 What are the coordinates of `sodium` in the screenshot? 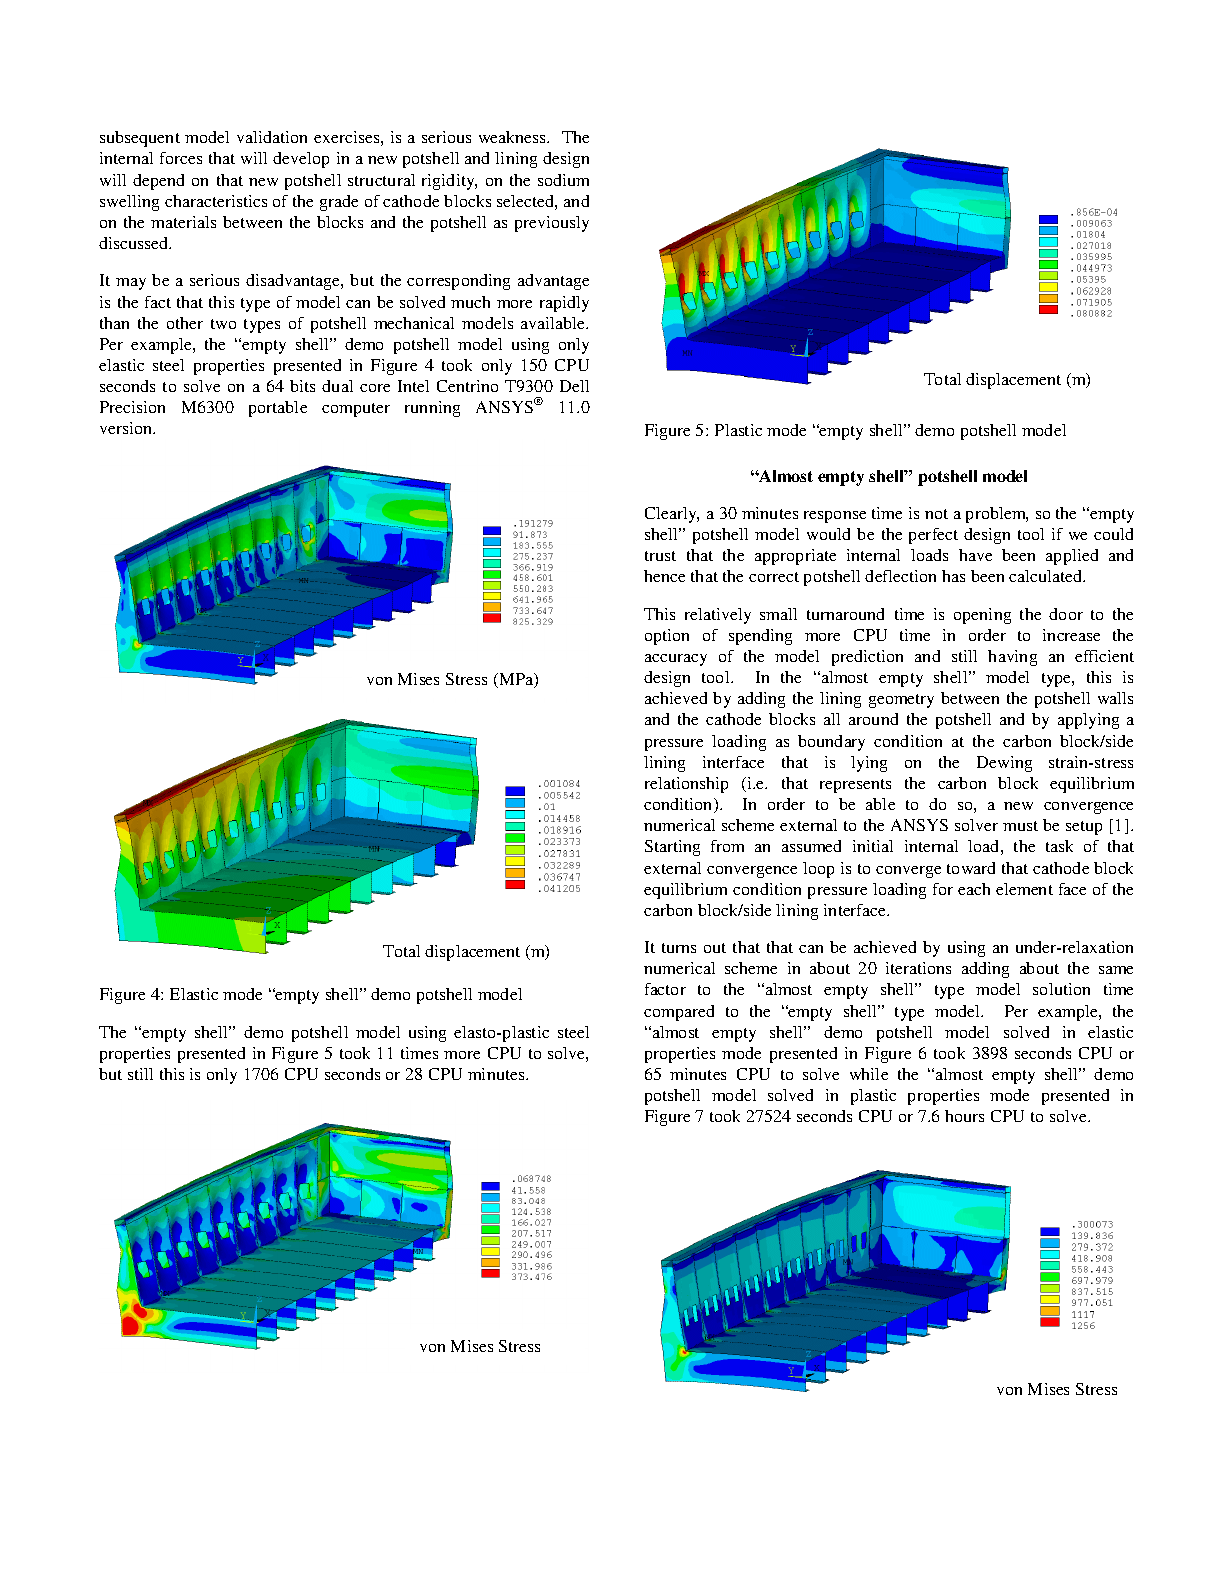 It's located at (563, 180).
